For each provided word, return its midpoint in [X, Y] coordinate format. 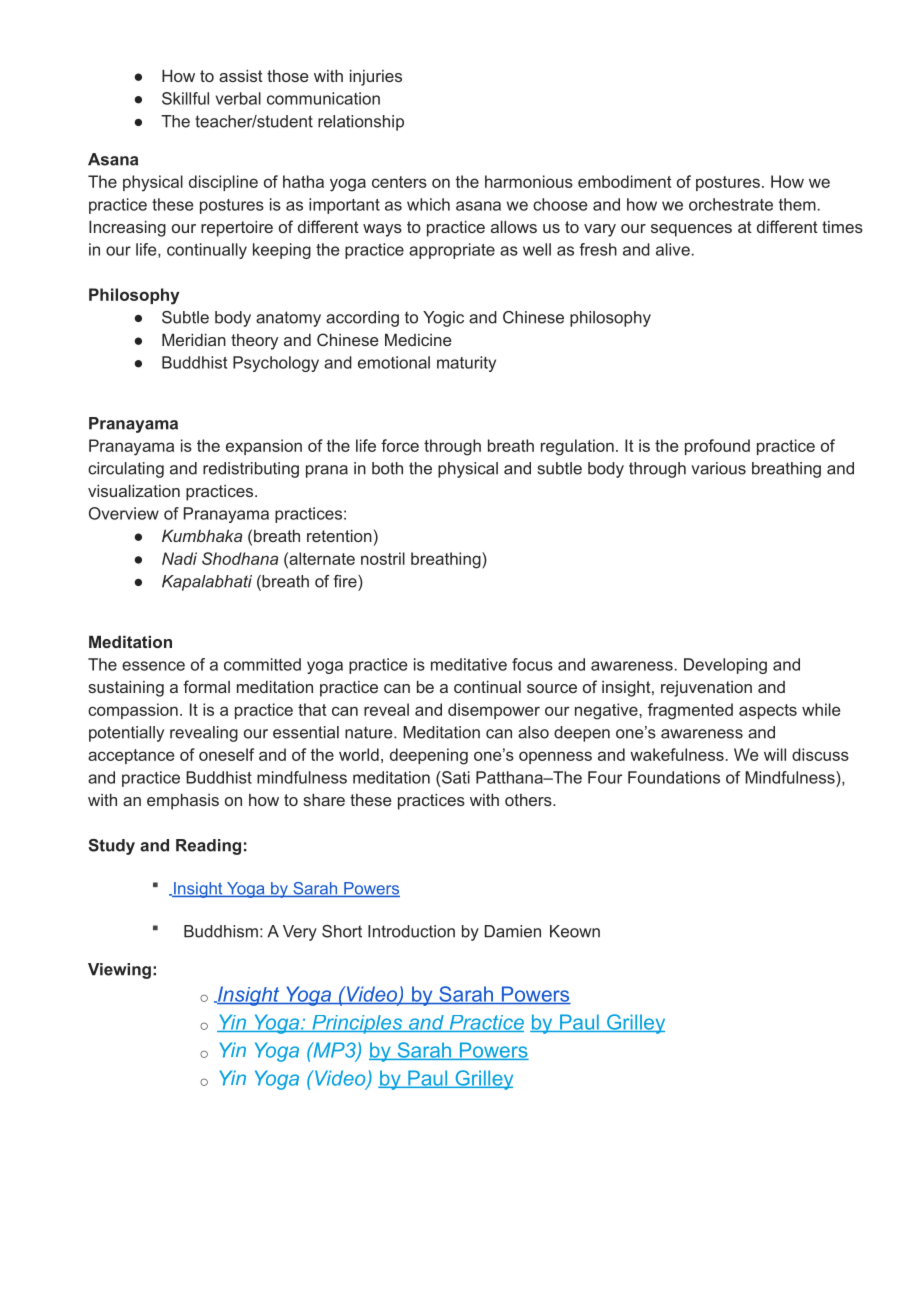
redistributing [251, 470]
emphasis [183, 801]
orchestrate [731, 204]
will [775, 754]
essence [153, 666]
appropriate [452, 251]
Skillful [185, 98]
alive [673, 249]
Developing [725, 666]
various [718, 468]
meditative [469, 664]
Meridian [194, 339]
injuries [376, 77]
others [529, 800]
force [400, 445]
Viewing [119, 971]
